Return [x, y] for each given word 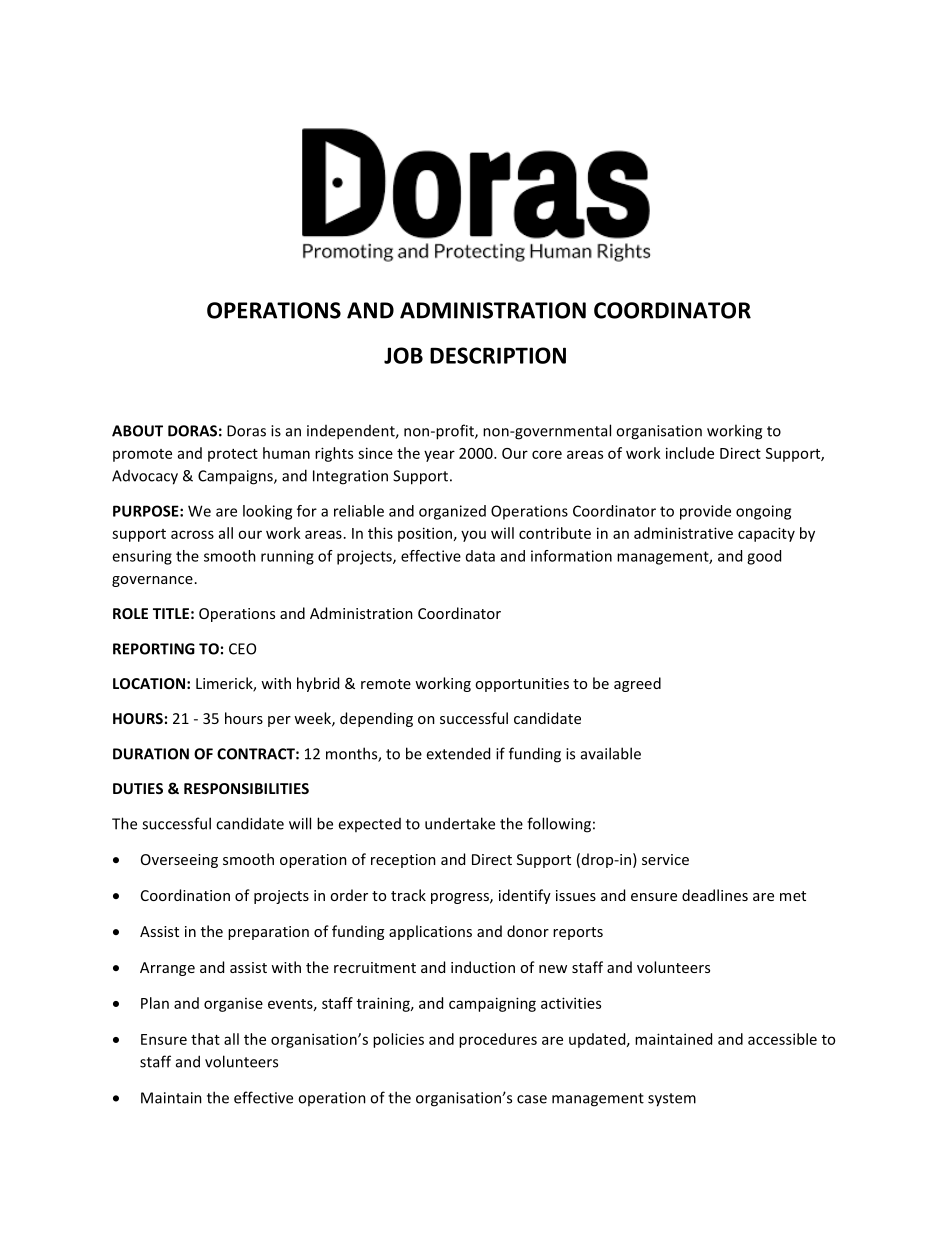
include [690, 453]
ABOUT [137, 431]
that [205, 1039]
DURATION [151, 754]
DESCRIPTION [498, 355]
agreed [637, 684]
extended [458, 753]
